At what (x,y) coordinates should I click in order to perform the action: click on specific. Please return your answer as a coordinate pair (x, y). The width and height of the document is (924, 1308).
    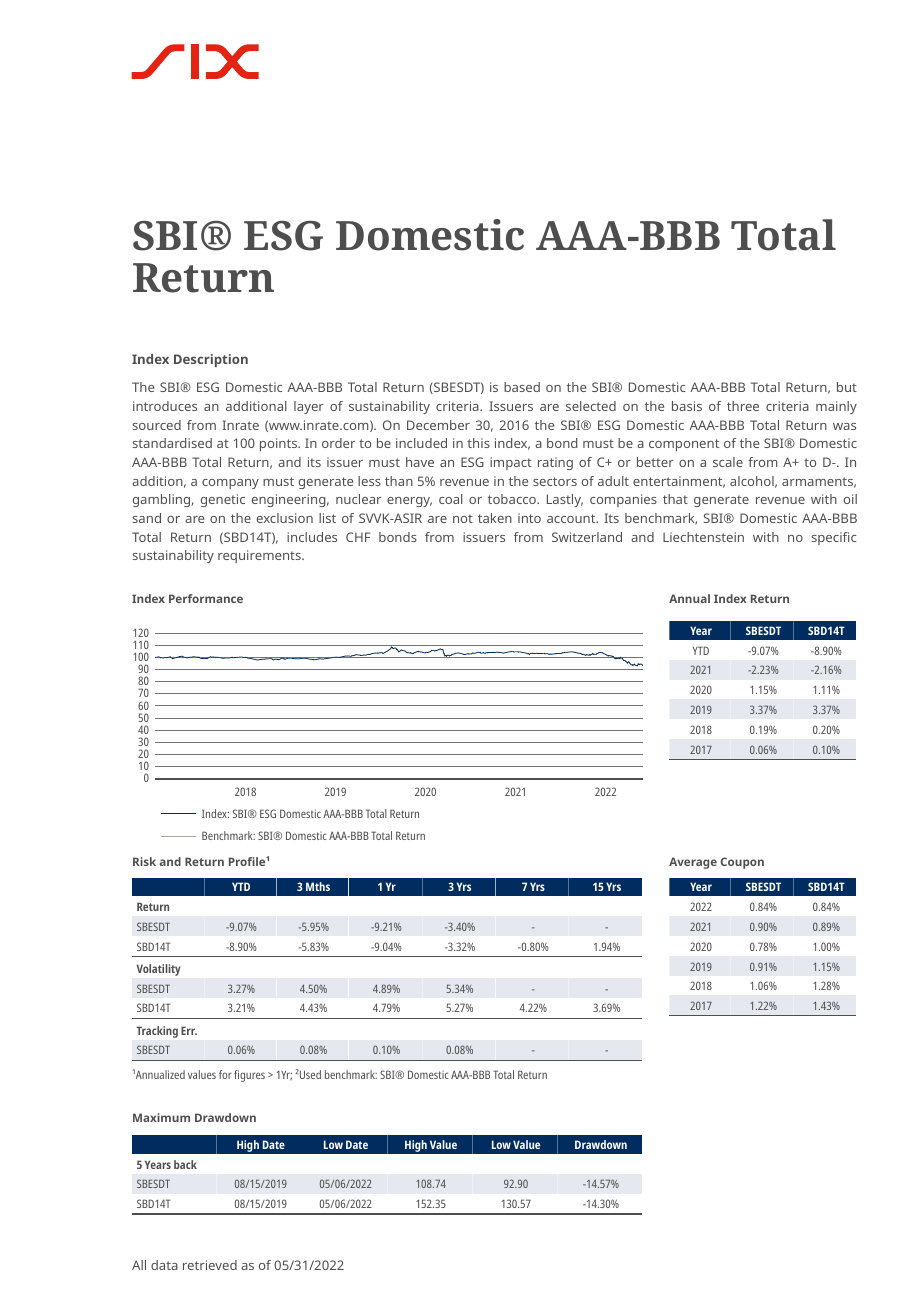
    Looking at the image, I should click on (834, 538).
